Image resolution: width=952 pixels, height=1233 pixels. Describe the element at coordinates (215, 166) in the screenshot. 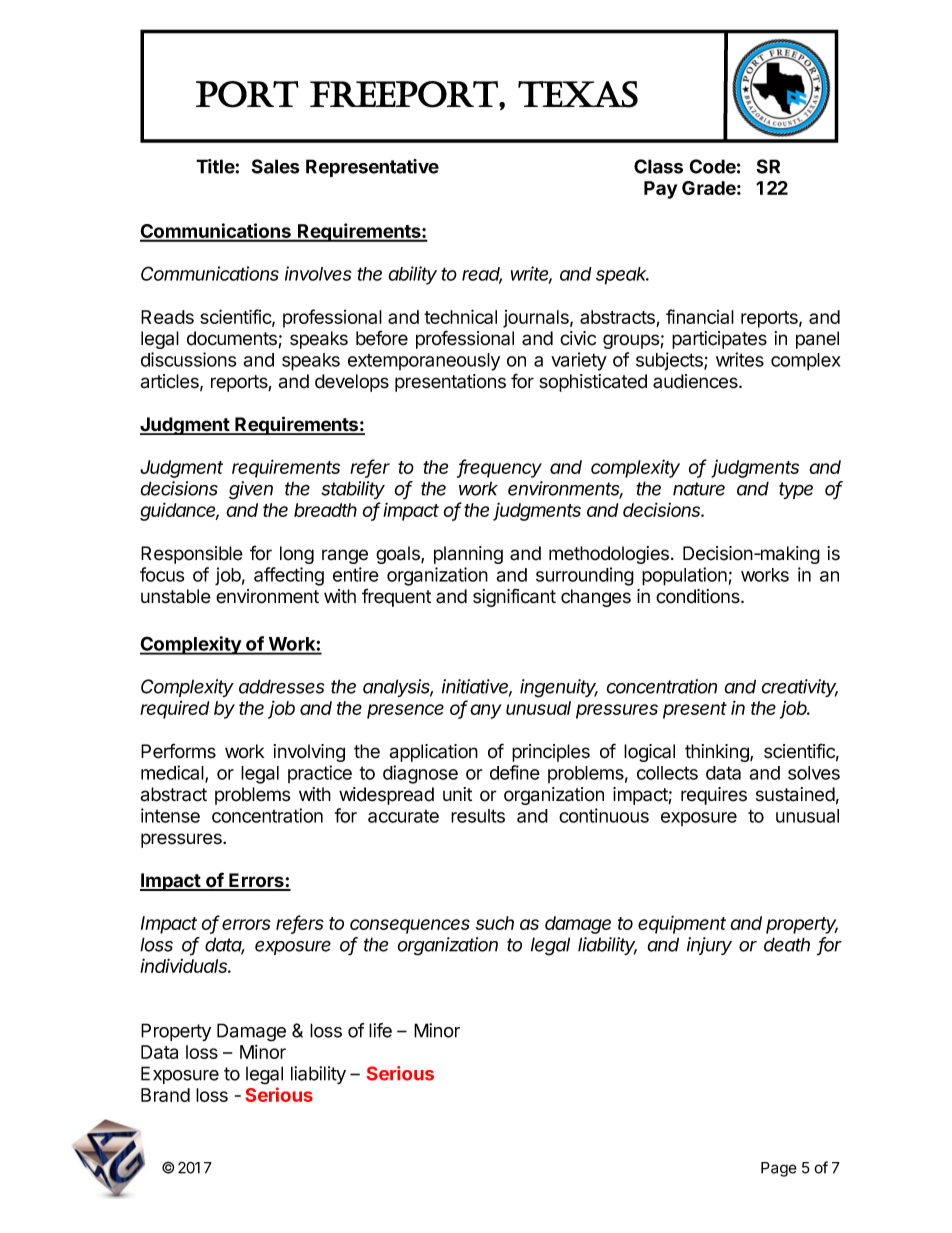

I see `Title` at that location.
